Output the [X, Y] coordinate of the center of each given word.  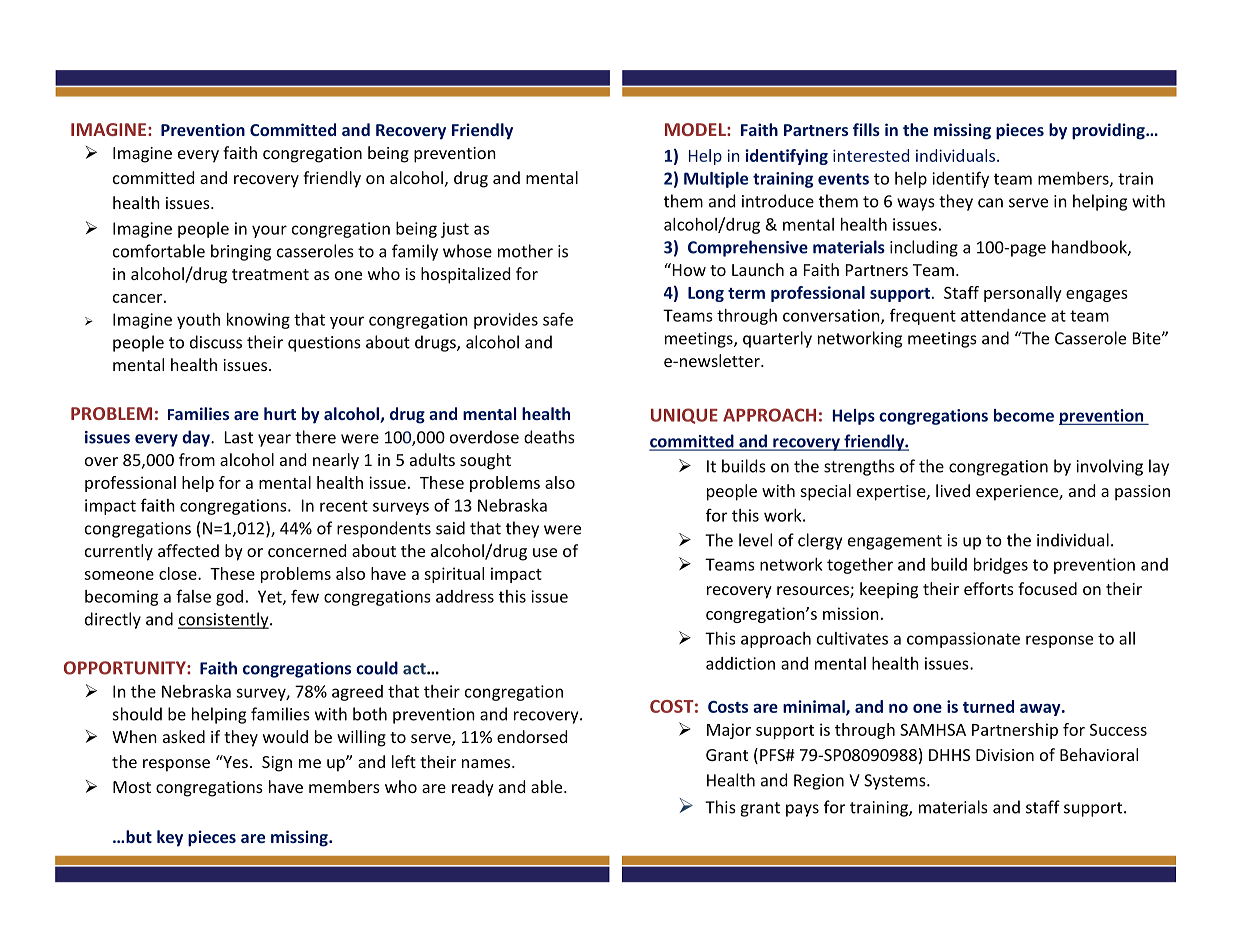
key [170, 838]
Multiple [716, 180]
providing [1109, 131]
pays [802, 810]
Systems [896, 782]
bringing [241, 252]
